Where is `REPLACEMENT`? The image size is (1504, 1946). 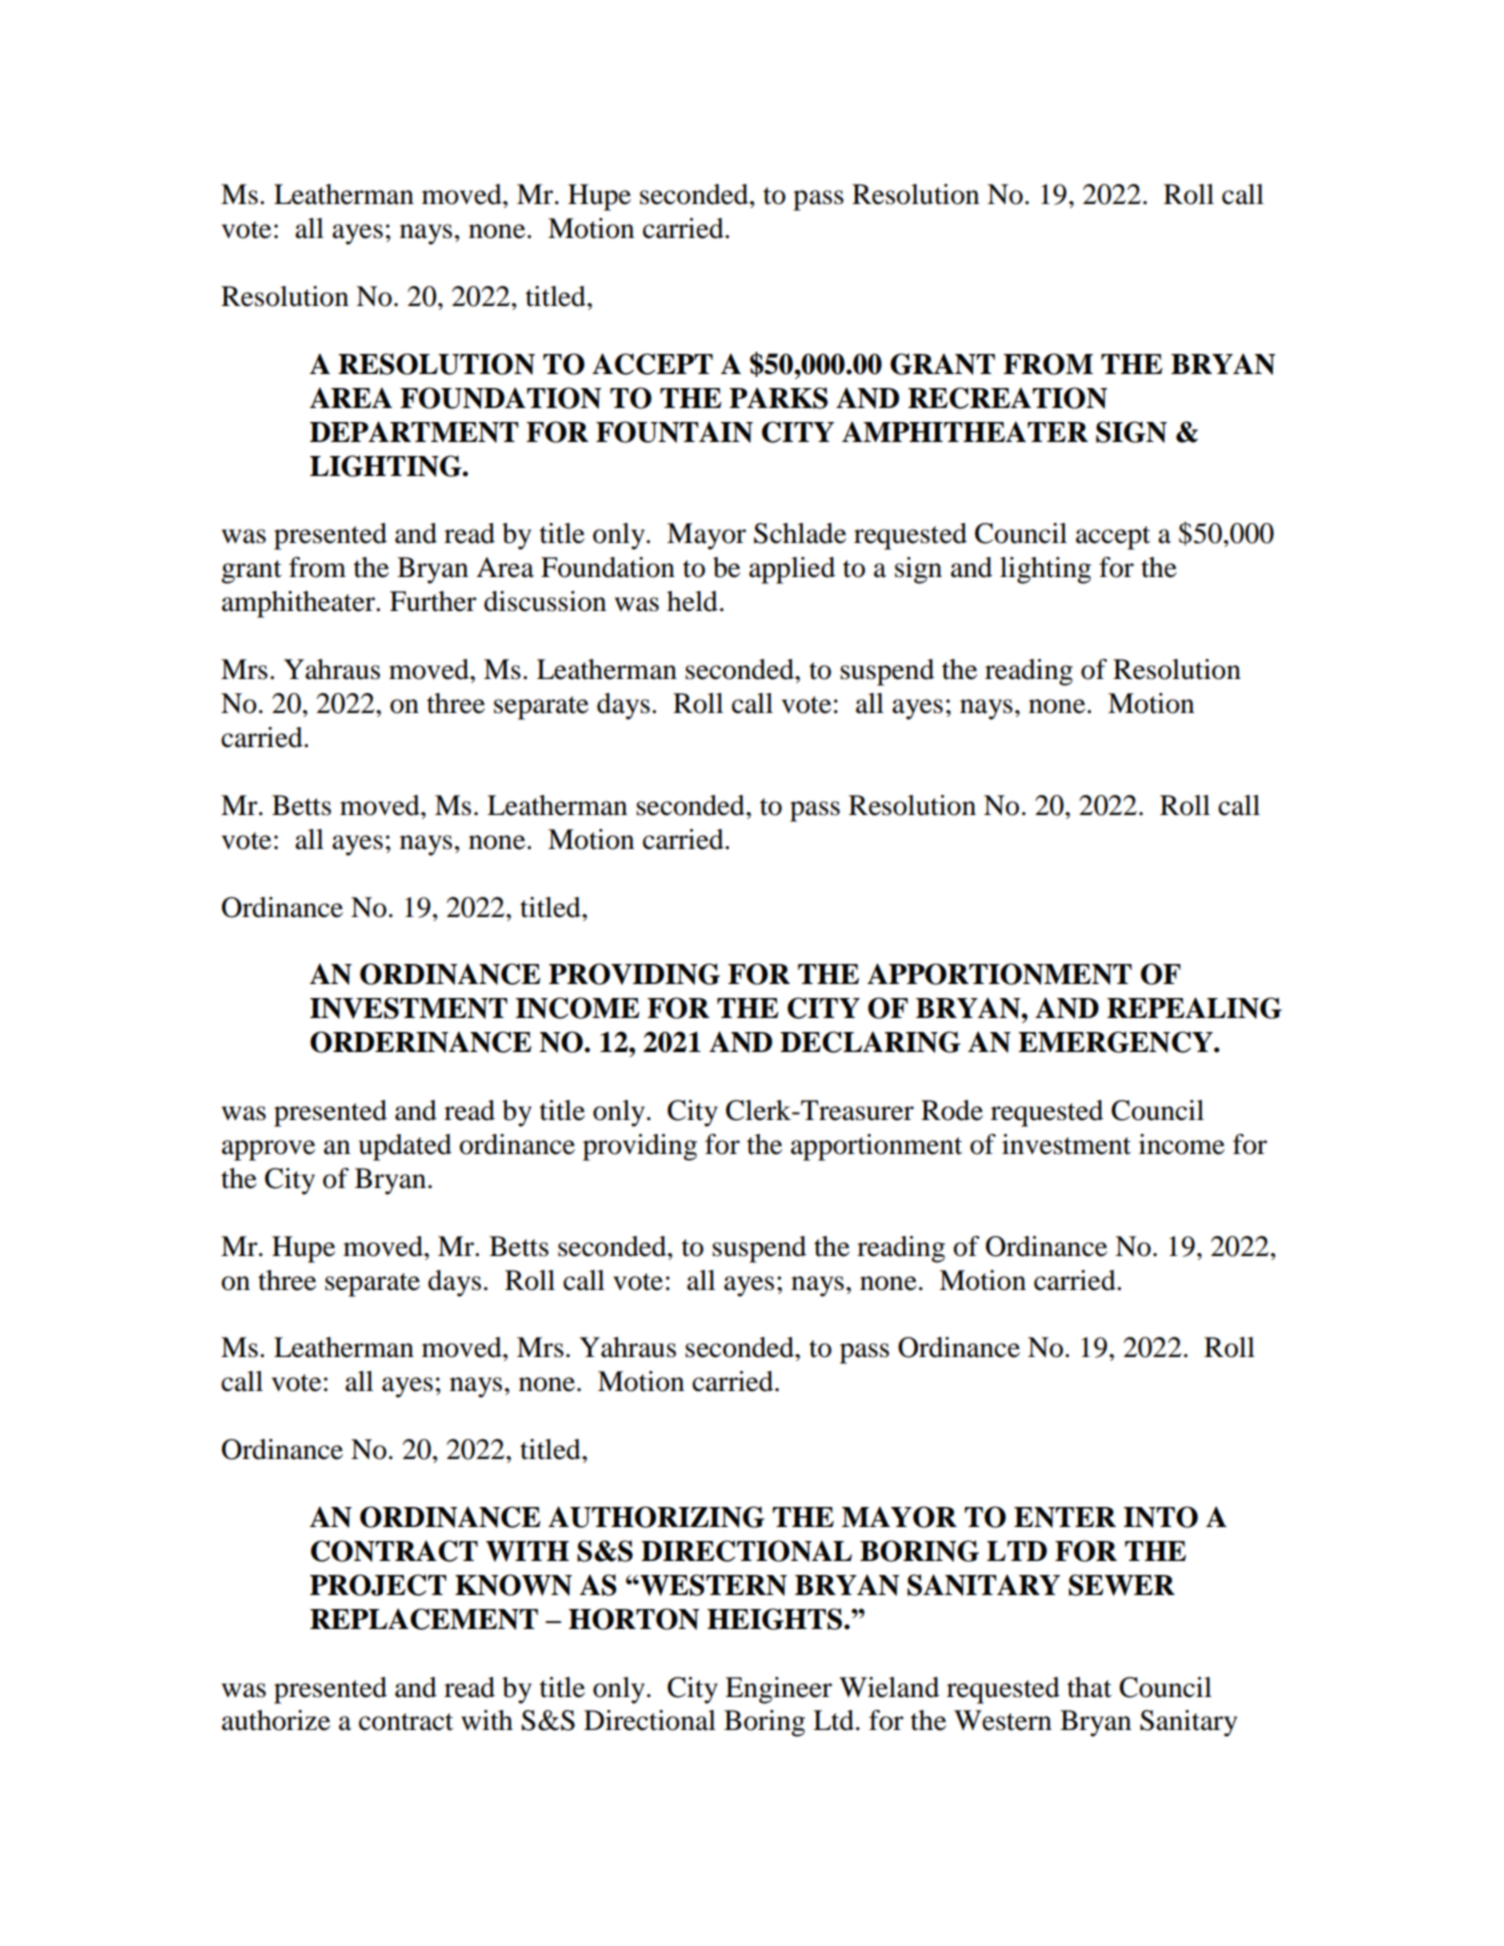 REPLACEMENT is located at coordinates (424, 1619).
